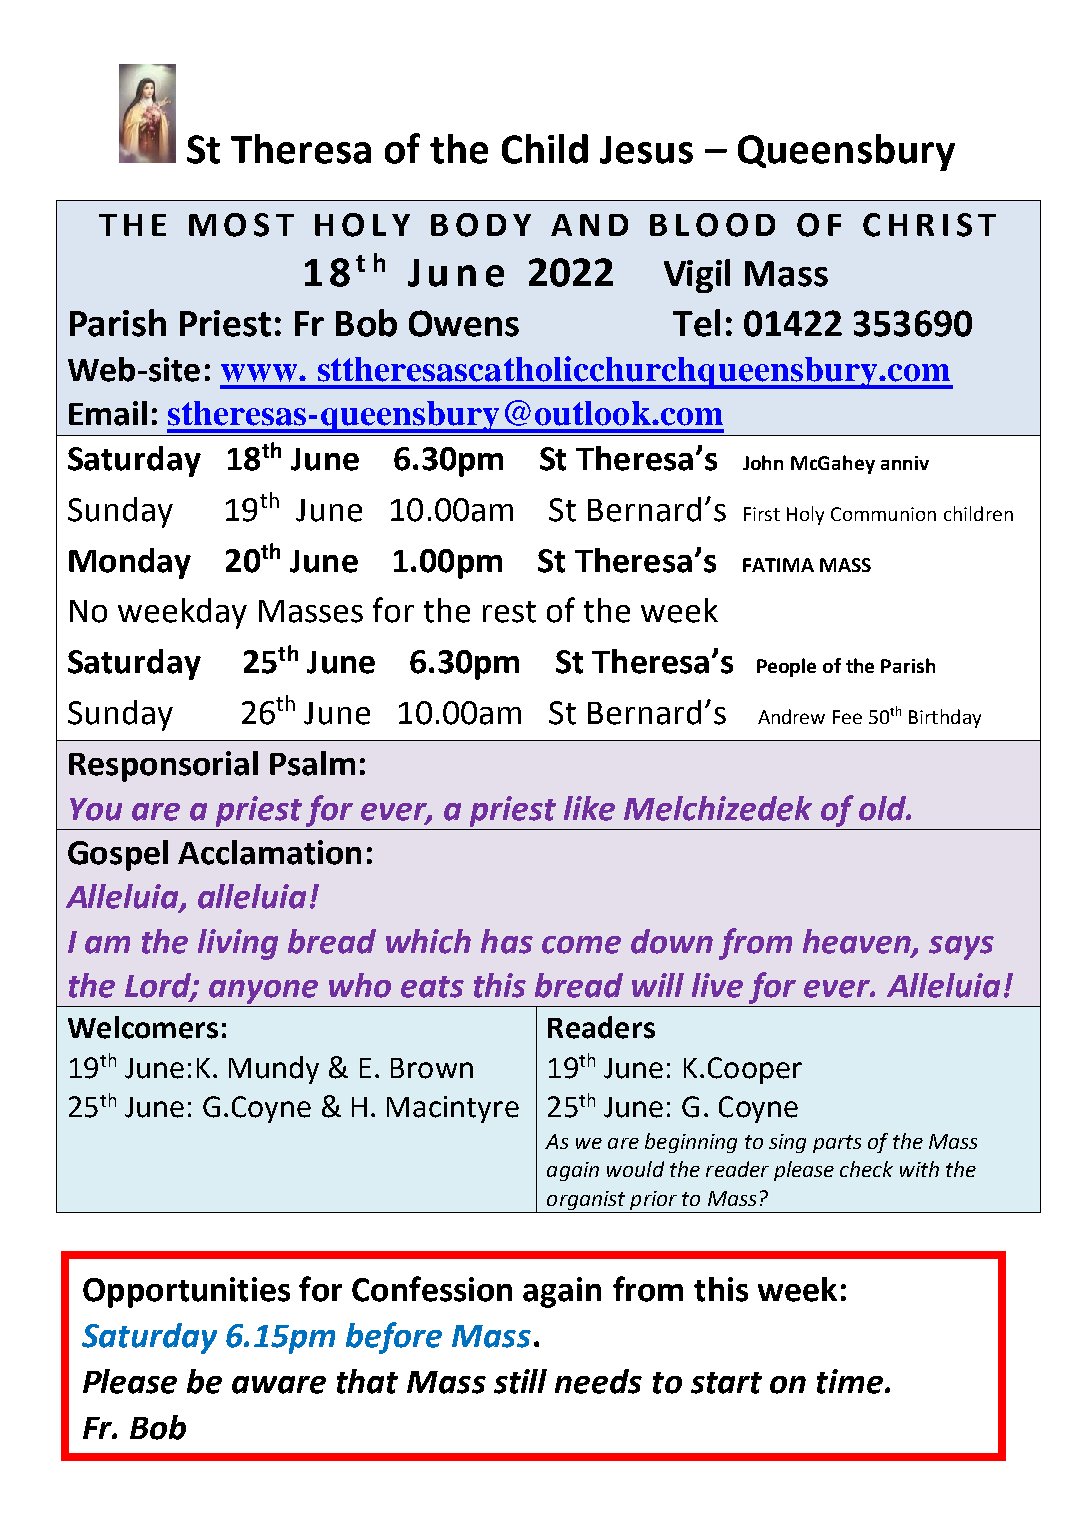 This document has width=1075, height=1520. I want to click on Vigil, so click(697, 276).
